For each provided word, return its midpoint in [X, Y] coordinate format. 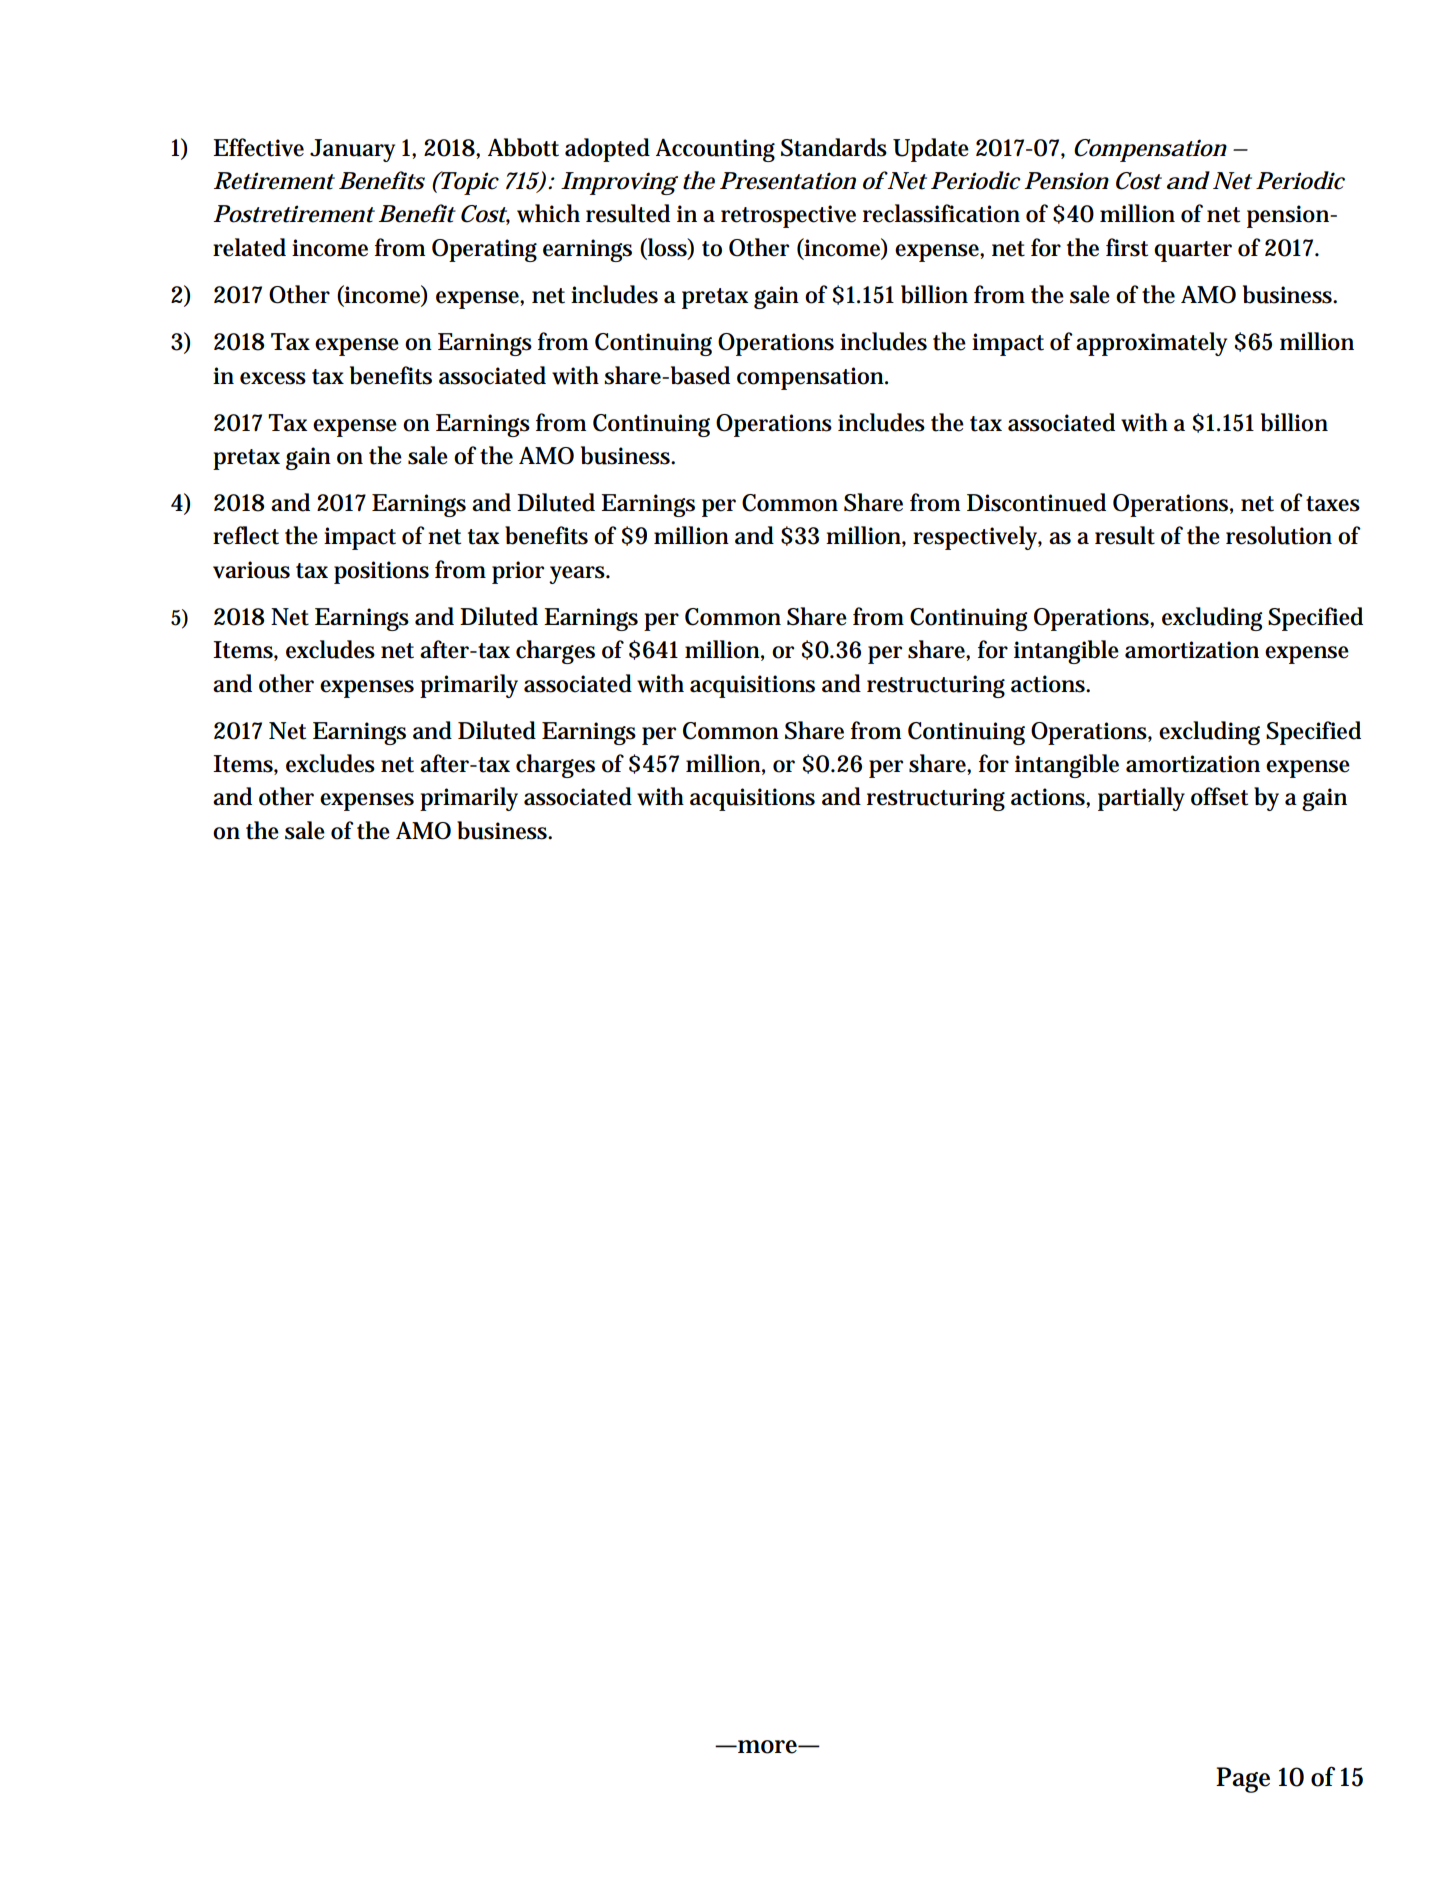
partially [1141, 799]
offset [1219, 796]
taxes [1333, 504]
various [251, 570]
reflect [246, 535]
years [578, 575]
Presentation [788, 181]
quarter [1193, 251]
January [352, 150]
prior [518, 572]
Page [1243, 1780]
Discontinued [1036, 502]
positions [381, 572]
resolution [1279, 535]
